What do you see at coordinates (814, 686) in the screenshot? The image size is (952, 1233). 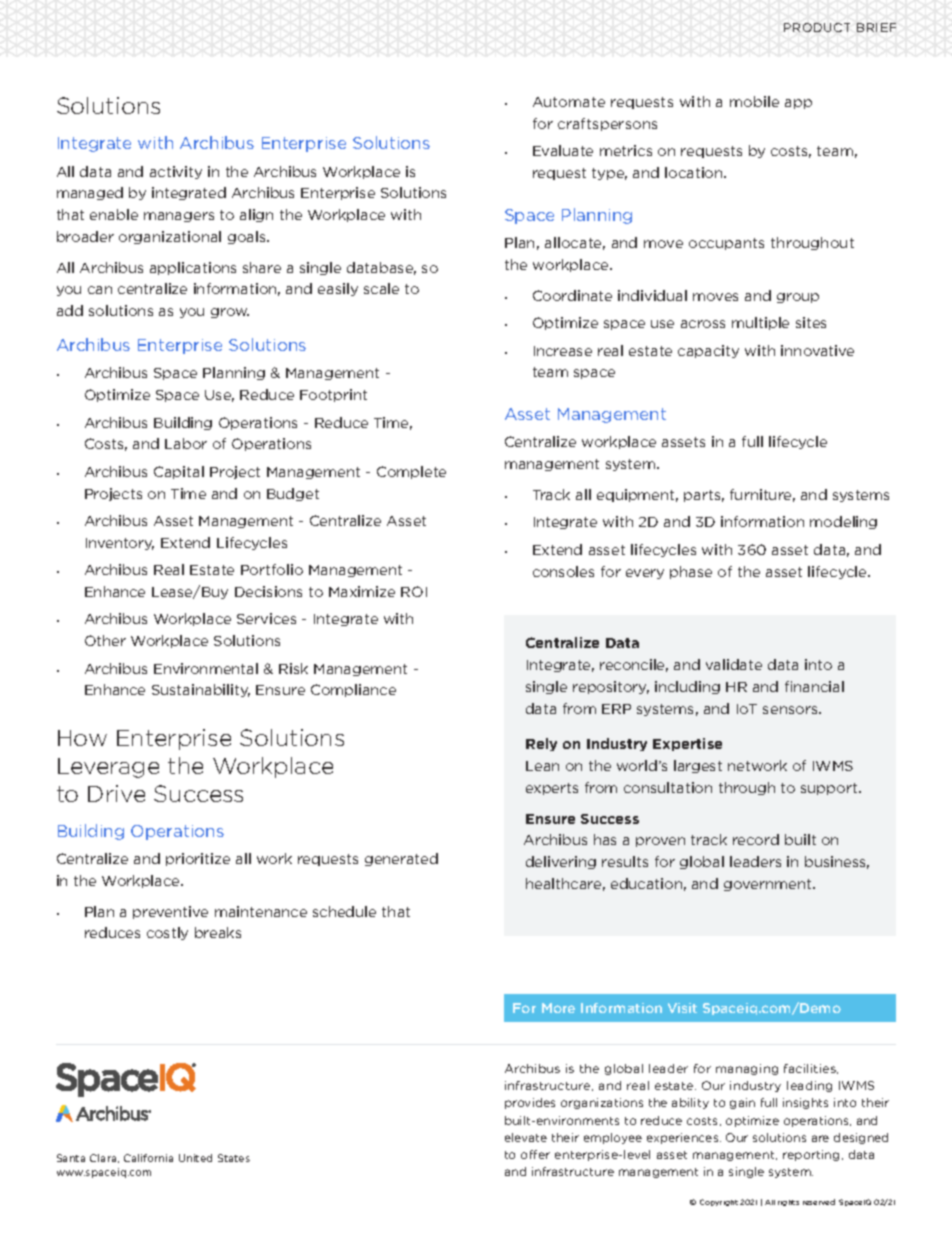 I see `financial` at bounding box center [814, 686].
